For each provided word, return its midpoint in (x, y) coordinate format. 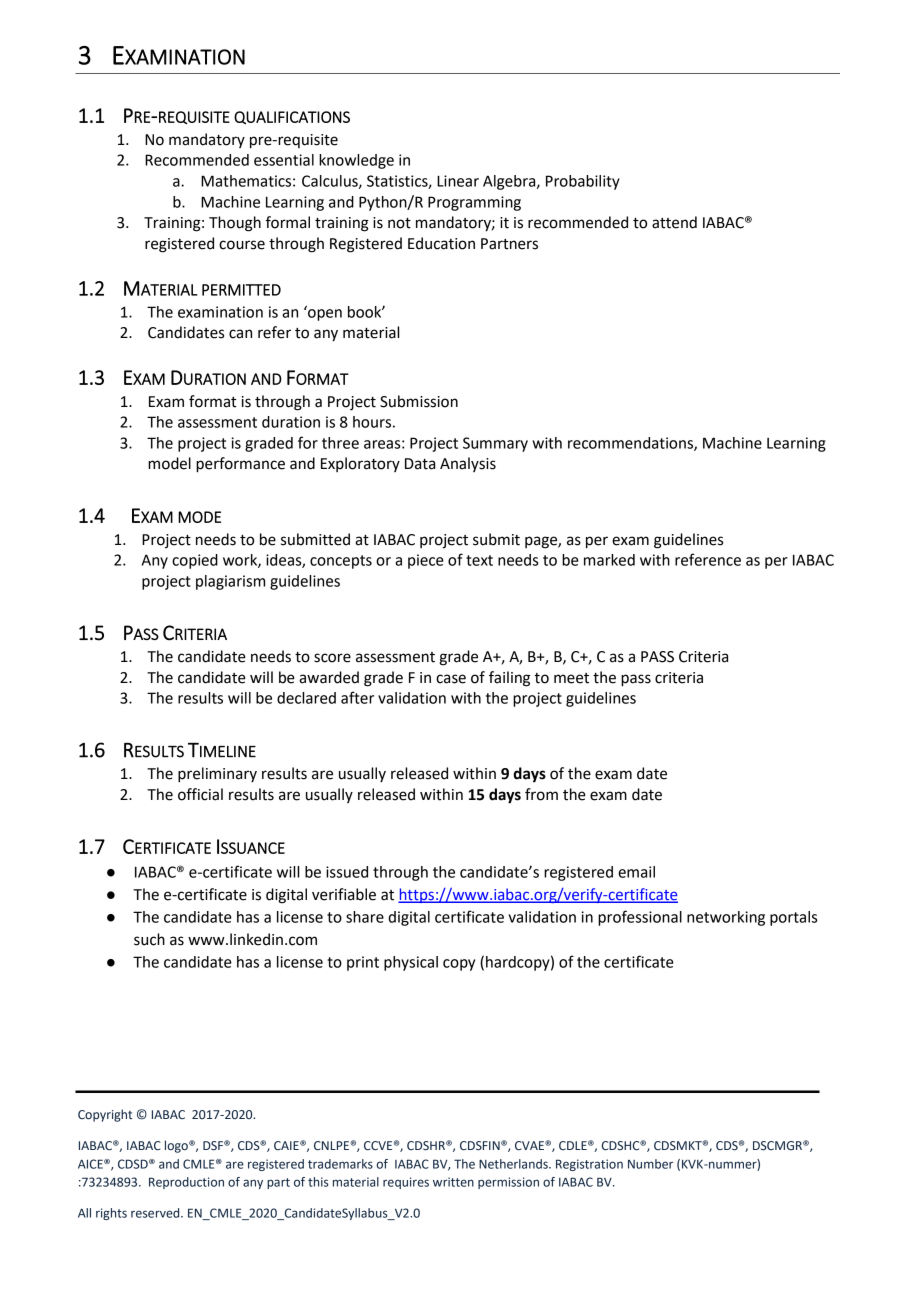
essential (284, 160)
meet (571, 678)
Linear (458, 181)
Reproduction (186, 1183)
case (451, 679)
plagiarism (230, 582)
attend (674, 222)
